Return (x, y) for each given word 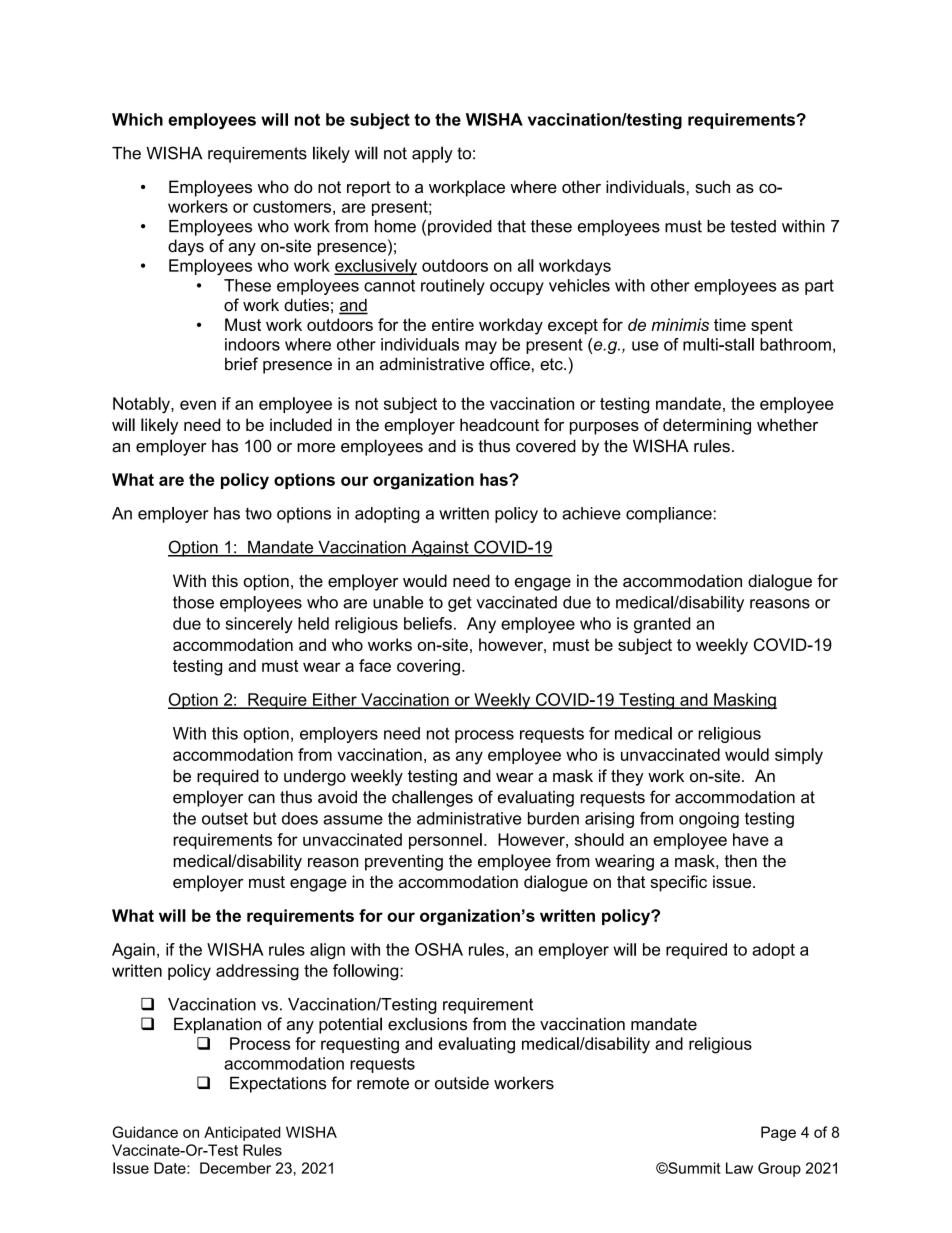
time (730, 324)
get (460, 604)
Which (137, 119)
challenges (432, 798)
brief (241, 364)
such (712, 186)
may (481, 347)
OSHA (439, 949)
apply (432, 154)
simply (799, 756)
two (258, 513)
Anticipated (242, 1133)
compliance (669, 515)
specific (678, 883)
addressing (257, 972)
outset (225, 818)
